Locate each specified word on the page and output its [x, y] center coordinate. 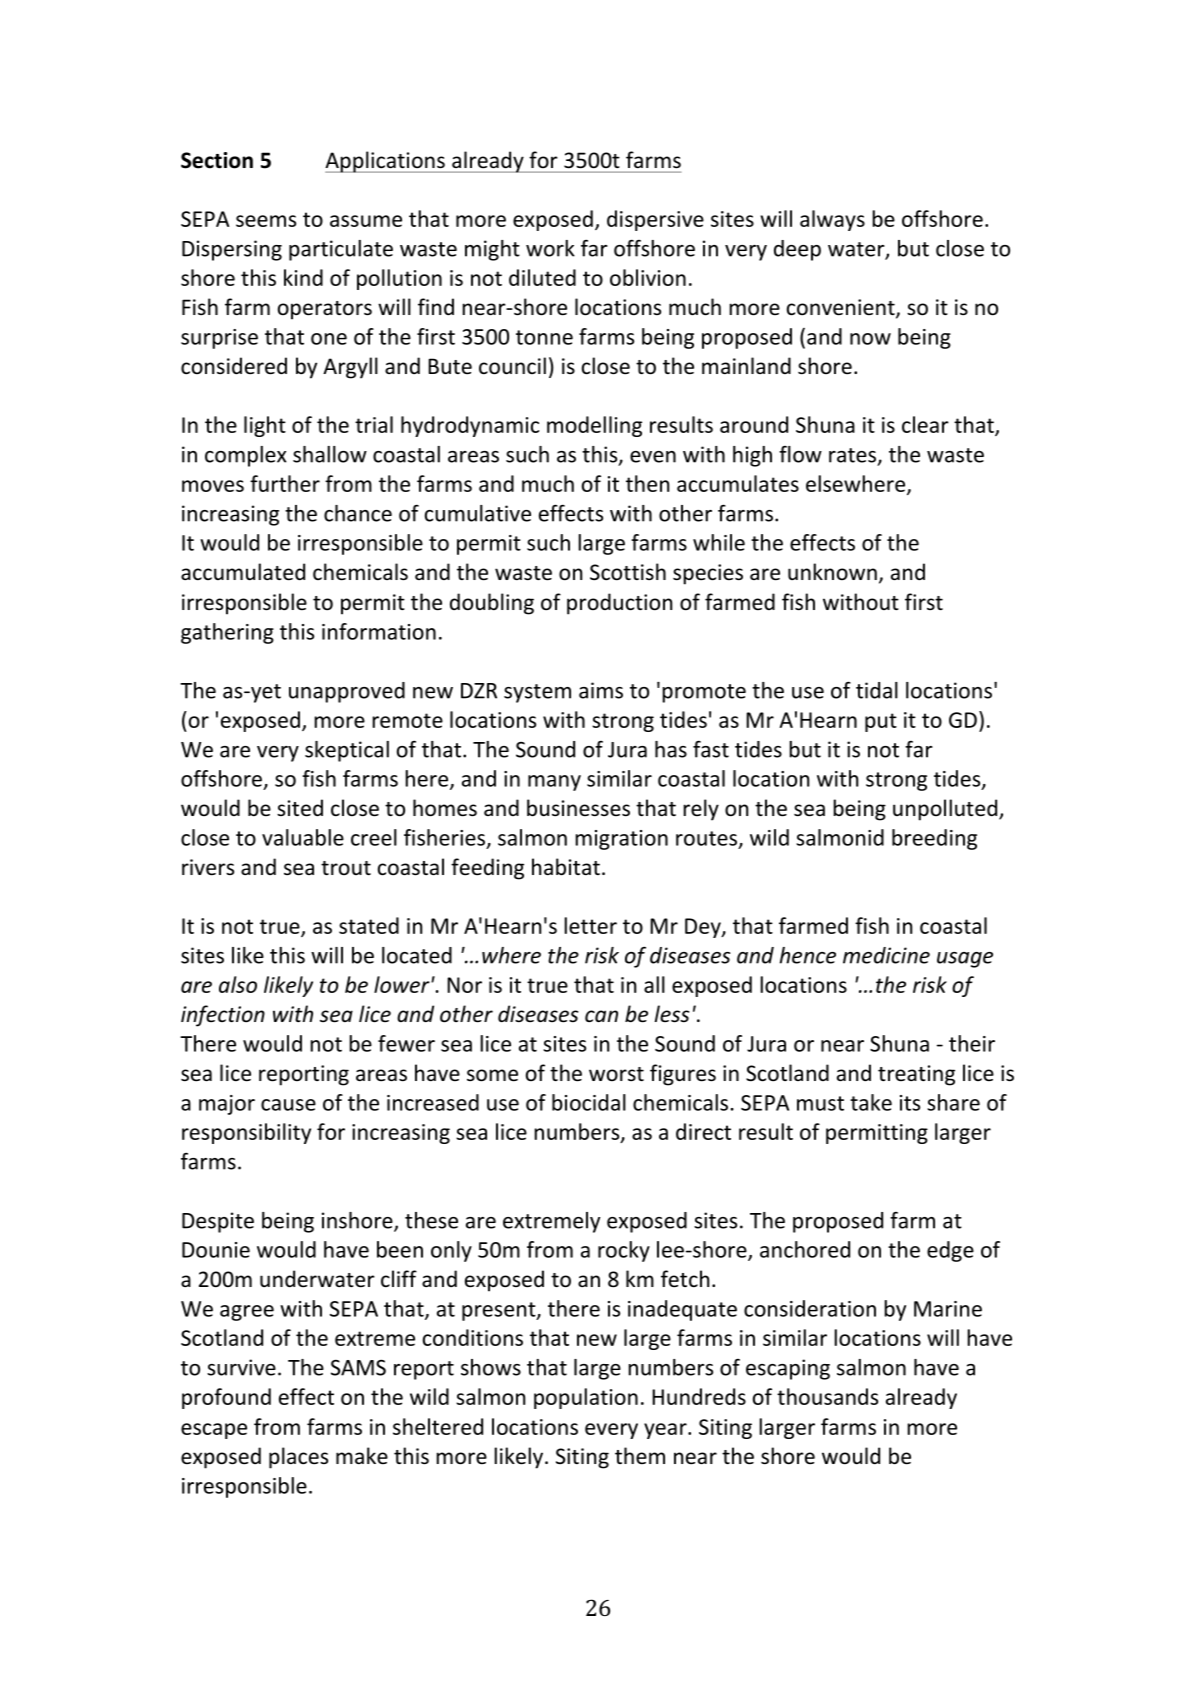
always [832, 220]
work [550, 248]
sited [300, 808]
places [298, 1458]
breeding [934, 839]
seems [266, 221]
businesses [578, 808]
